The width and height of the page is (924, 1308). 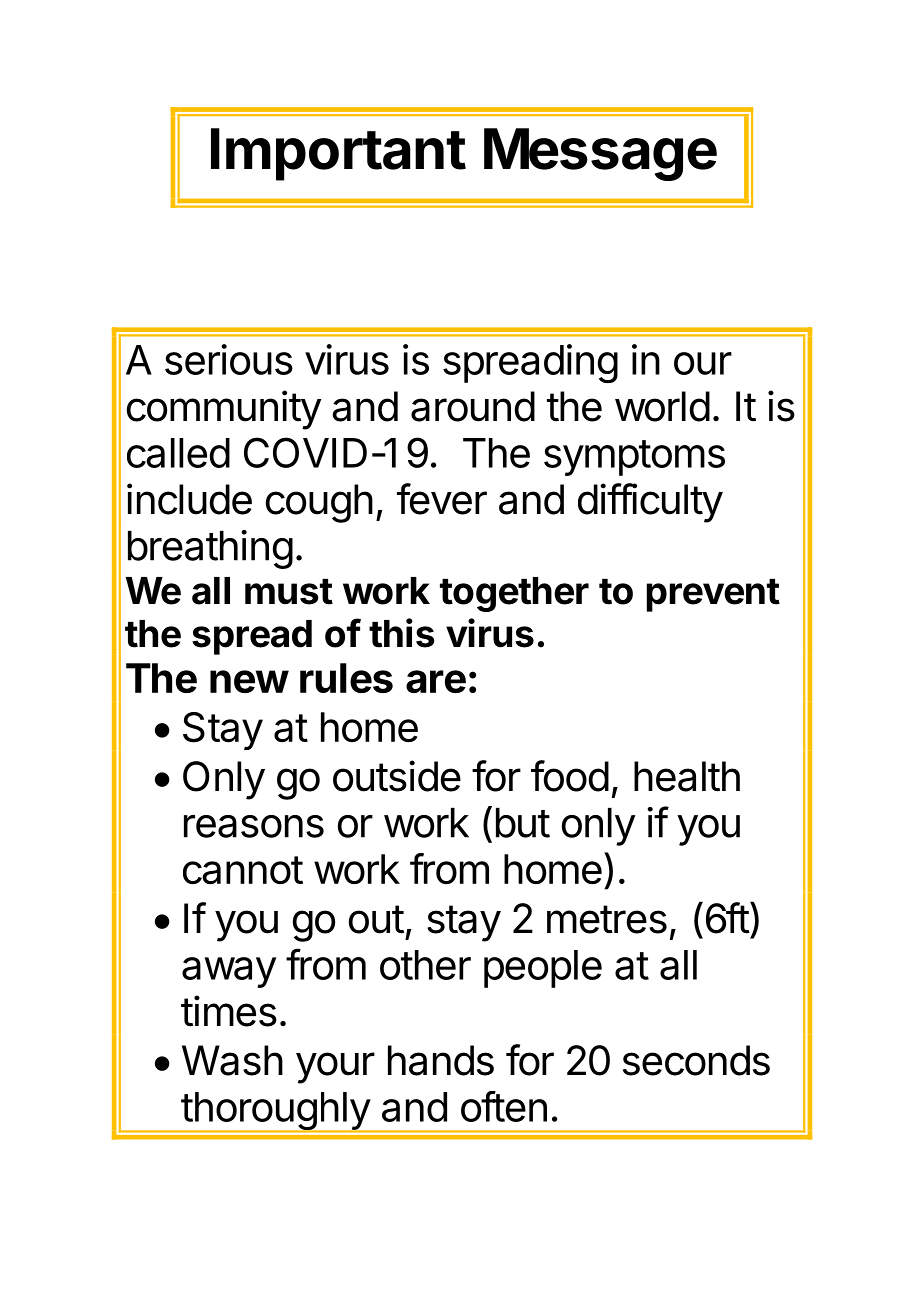 What do you see at coordinates (338, 154) in the page?
I see `Important` at bounding box center [338, 154].
